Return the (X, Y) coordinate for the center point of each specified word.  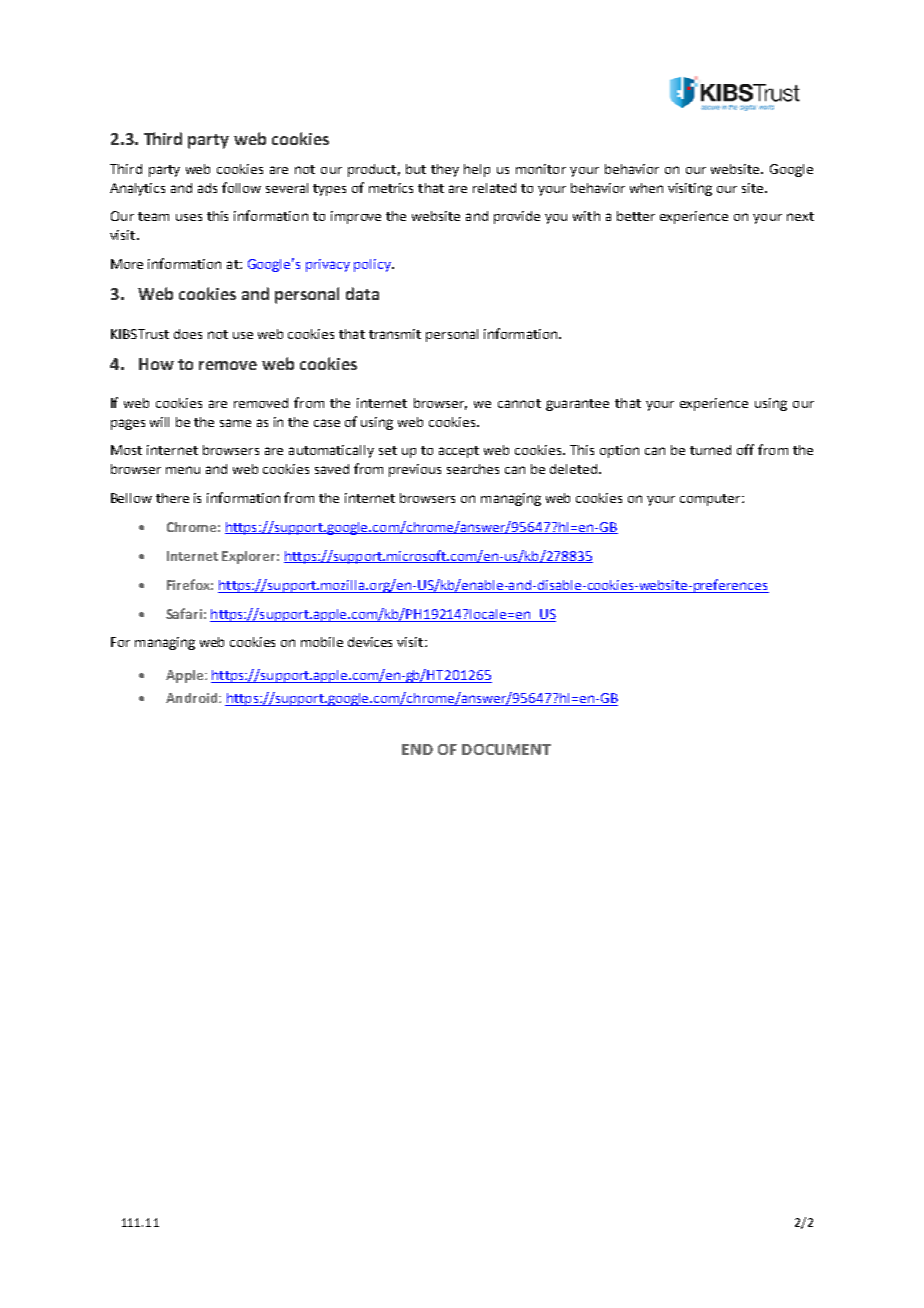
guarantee (577, 405)
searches (473, 469)
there (172, 498)
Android (193, 698)
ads (207, 188)
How (156, 364)
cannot (519, 403)
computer (711, 500)
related (494, 188)
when (646, 188)
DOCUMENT (506, 749)
